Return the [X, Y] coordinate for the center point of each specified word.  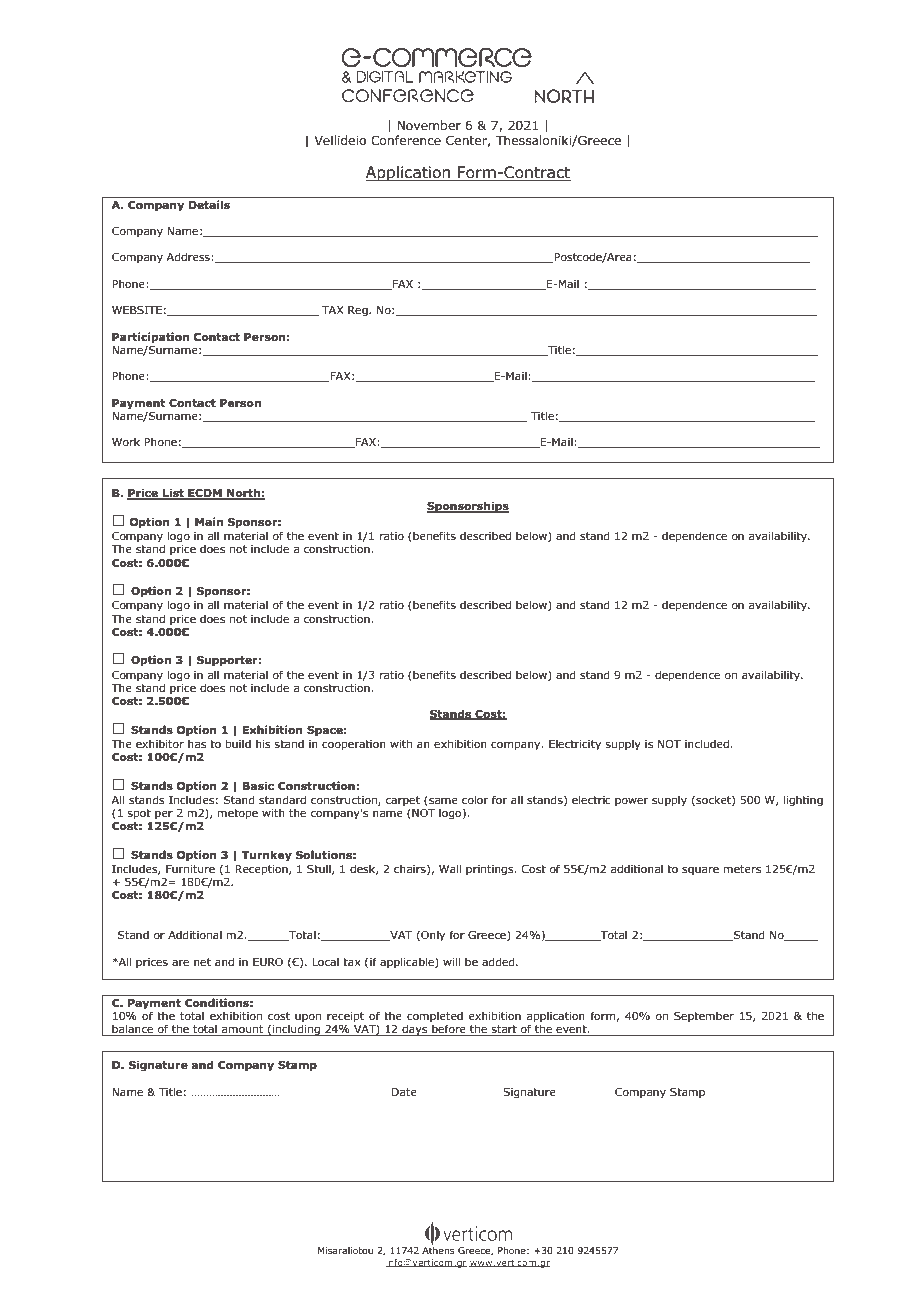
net [202, 962]
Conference [406, 140]
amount [243, 1030]
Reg [359, 311]
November [429, 125]
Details [209, 204]
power [631, 802]
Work [126, 441]
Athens [438, 1249]
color [475, 799]
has [197, 743]
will [451, 961]
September [704, 1016]
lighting [803, 801]
